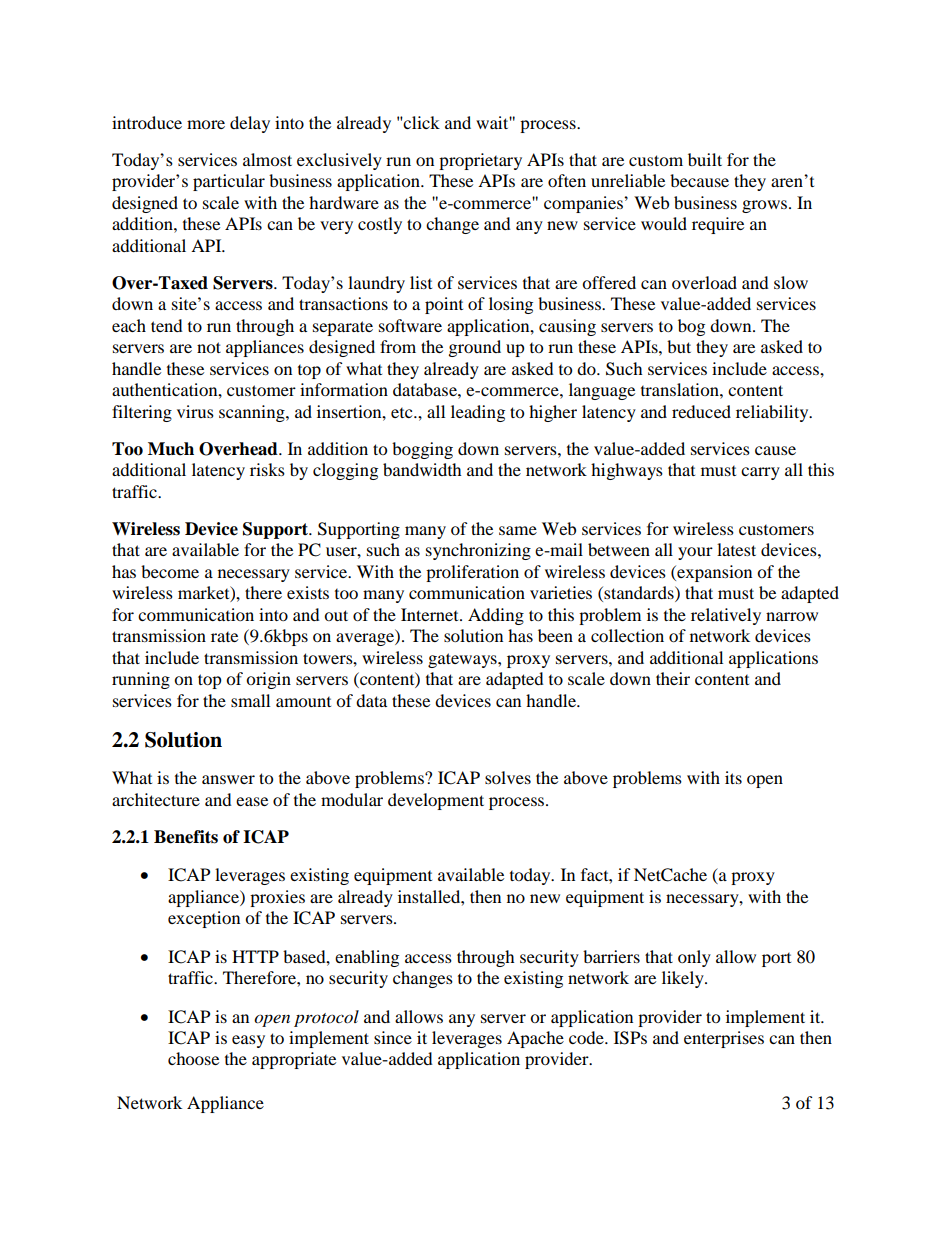 This image has height=1233, width=952. Describe the element at coordinates (713, 573) in the image. I see `expansion` at that location.
